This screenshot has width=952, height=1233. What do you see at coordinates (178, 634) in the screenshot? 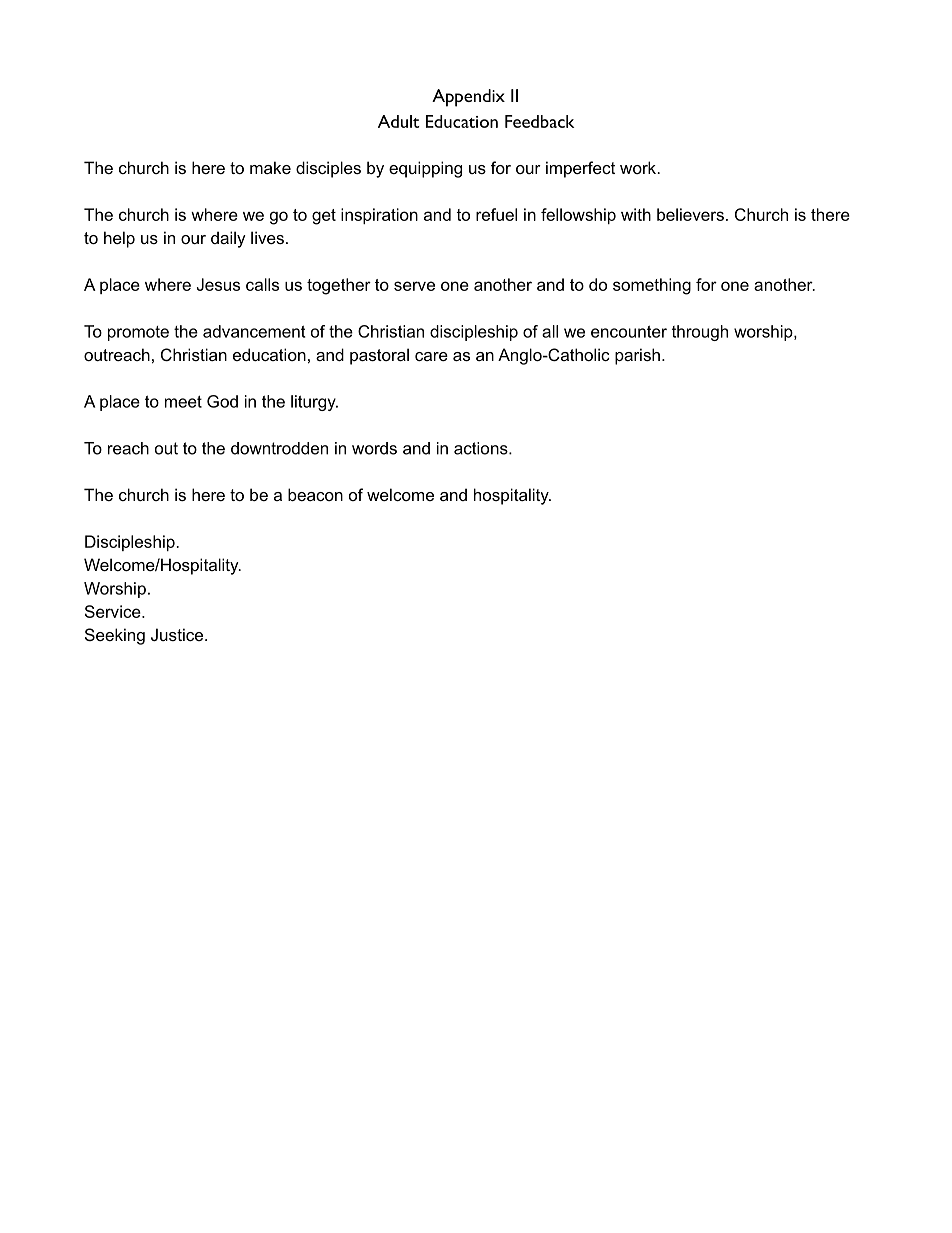
I see `Justice` at bounding box center [178, 634].
